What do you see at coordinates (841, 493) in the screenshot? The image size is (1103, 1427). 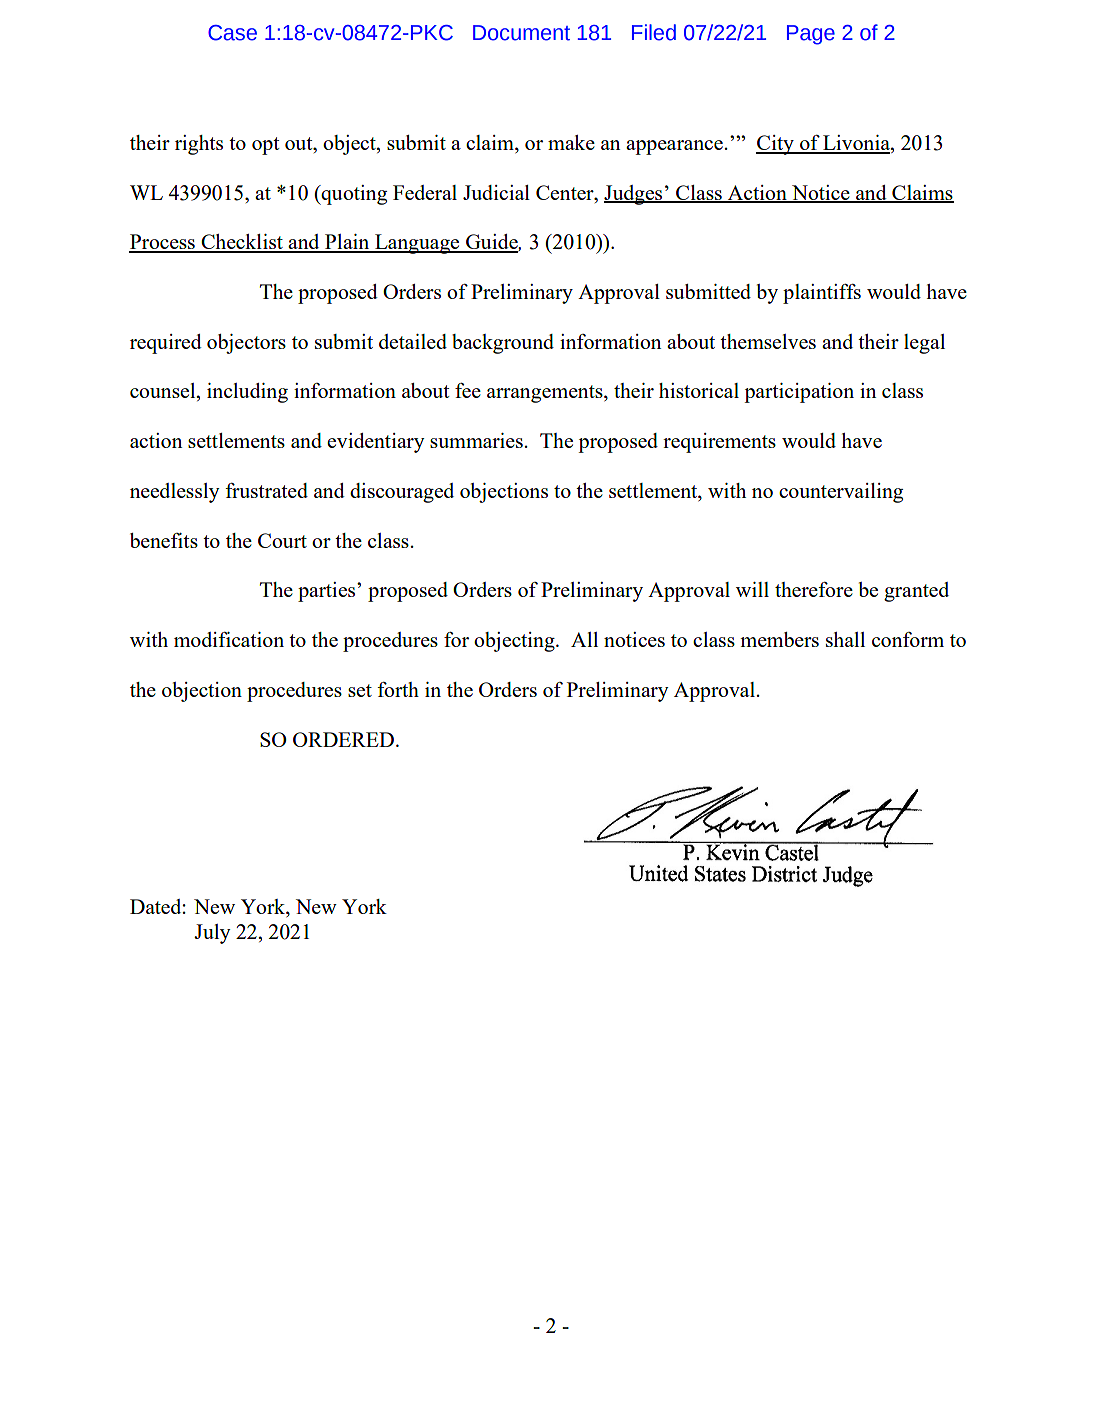 I see `countervailing` at bounding box center [841, 493].
